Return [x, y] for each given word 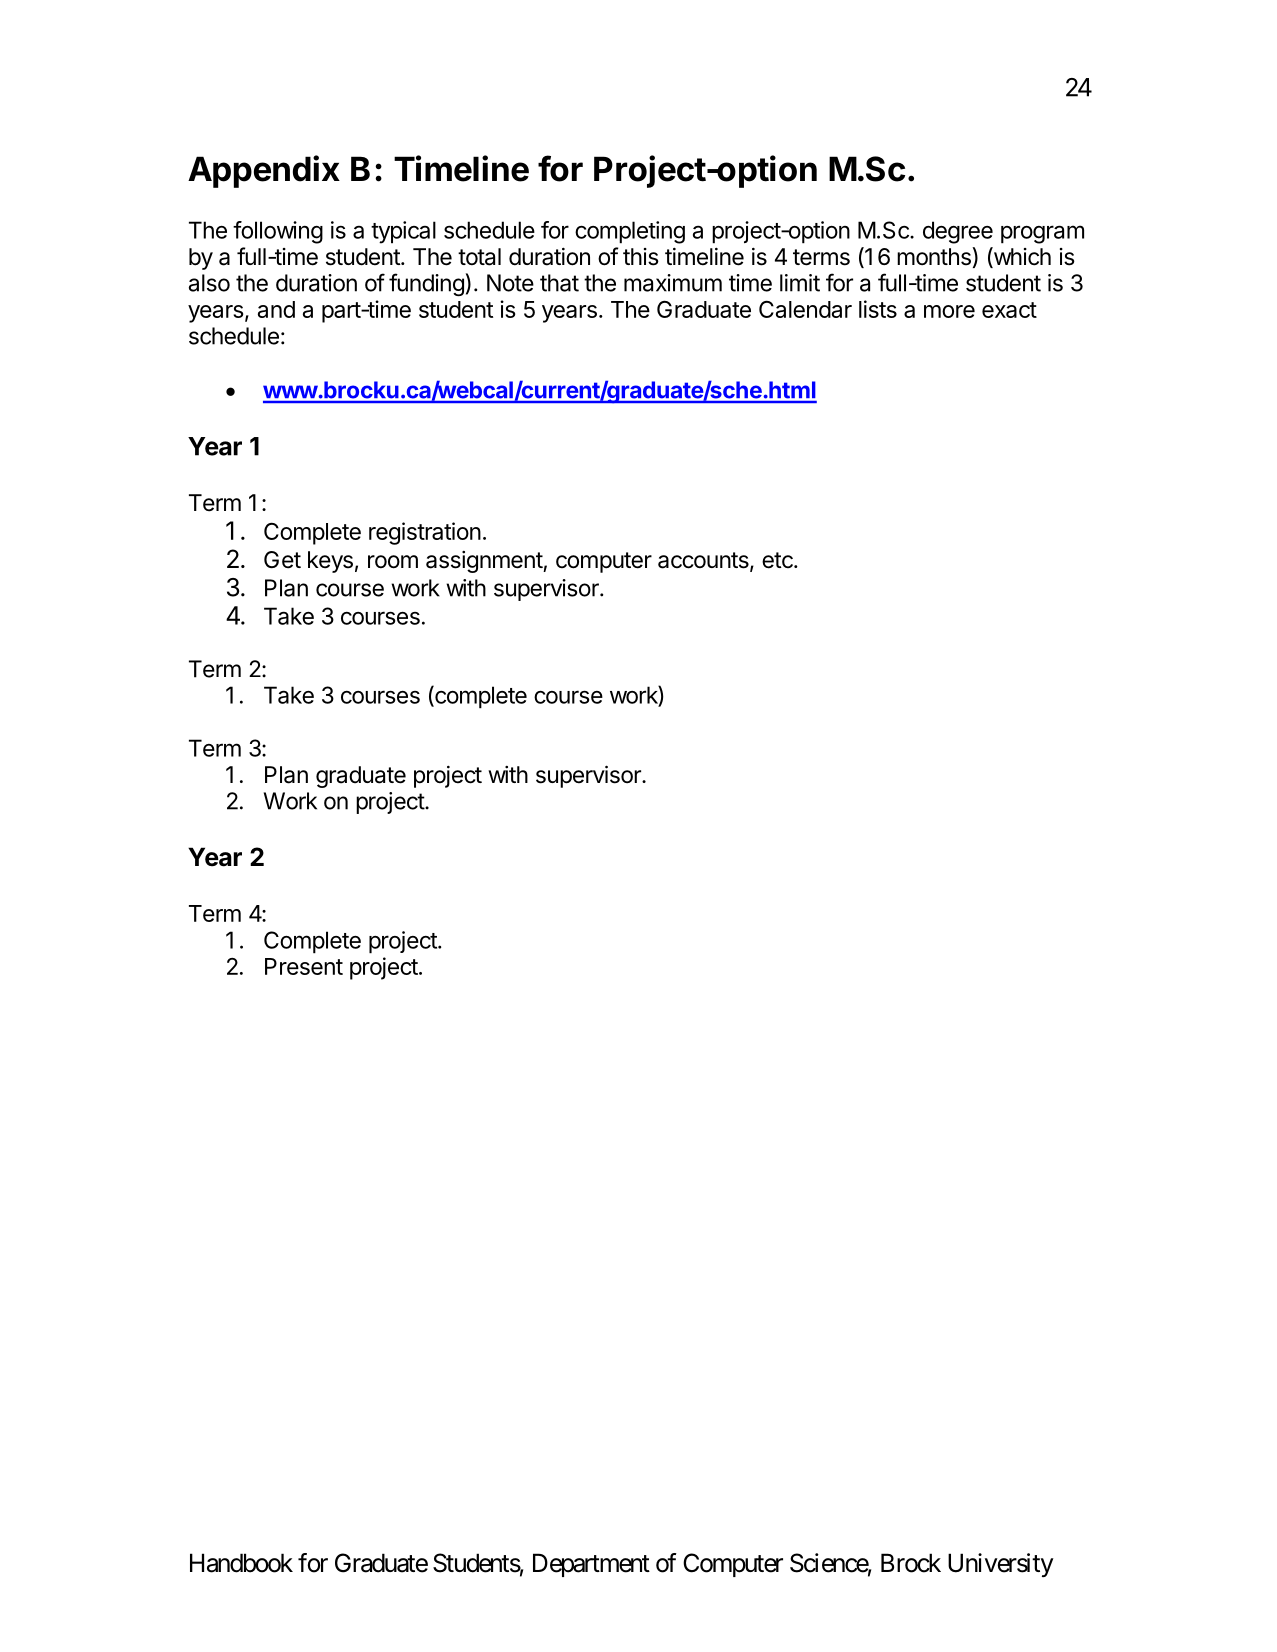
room [393, 562]
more [949, 311]
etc [778, 560]
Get [282, 560]
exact [1009, 310]
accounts [704, 561]
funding [426, 284]
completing [630, 232]
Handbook [241, 1563]
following [278, 232]
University [1001, 1565]
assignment [485, 562]
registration [425, 533]
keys [330, 562]
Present [304, 966]
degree [958, 232]
